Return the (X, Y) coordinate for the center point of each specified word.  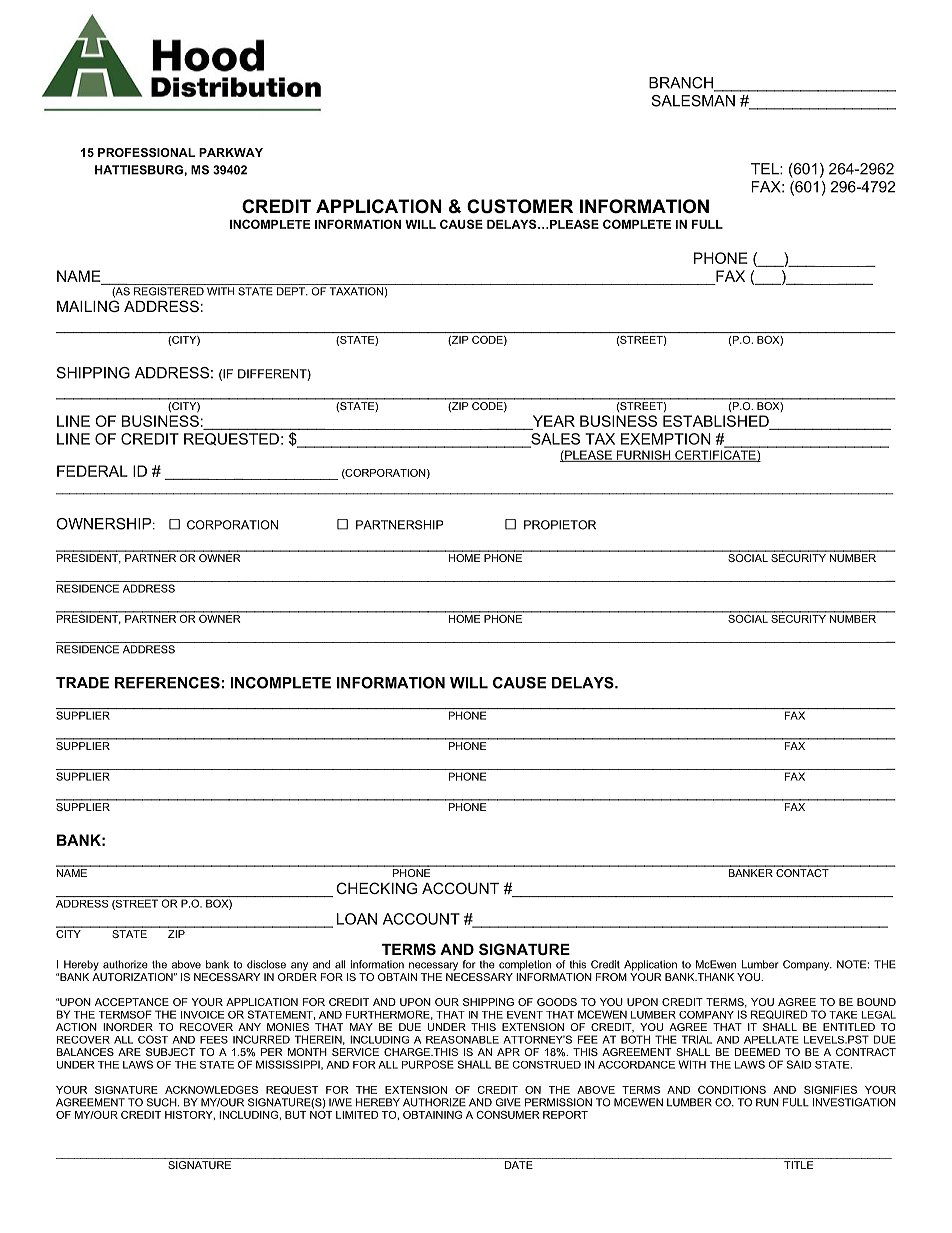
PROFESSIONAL (146, 152)
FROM (611, 977)
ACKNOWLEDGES (211, 1090)
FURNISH (644, 456)
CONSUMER (508, 1115)
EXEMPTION (666, 439)
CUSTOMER (520, 206)
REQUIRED (779, 1014)
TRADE (82, 683)
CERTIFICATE (715, 456)
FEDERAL (92, 471)
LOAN (357, 919)
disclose (266, 964)
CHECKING (376, 888)
